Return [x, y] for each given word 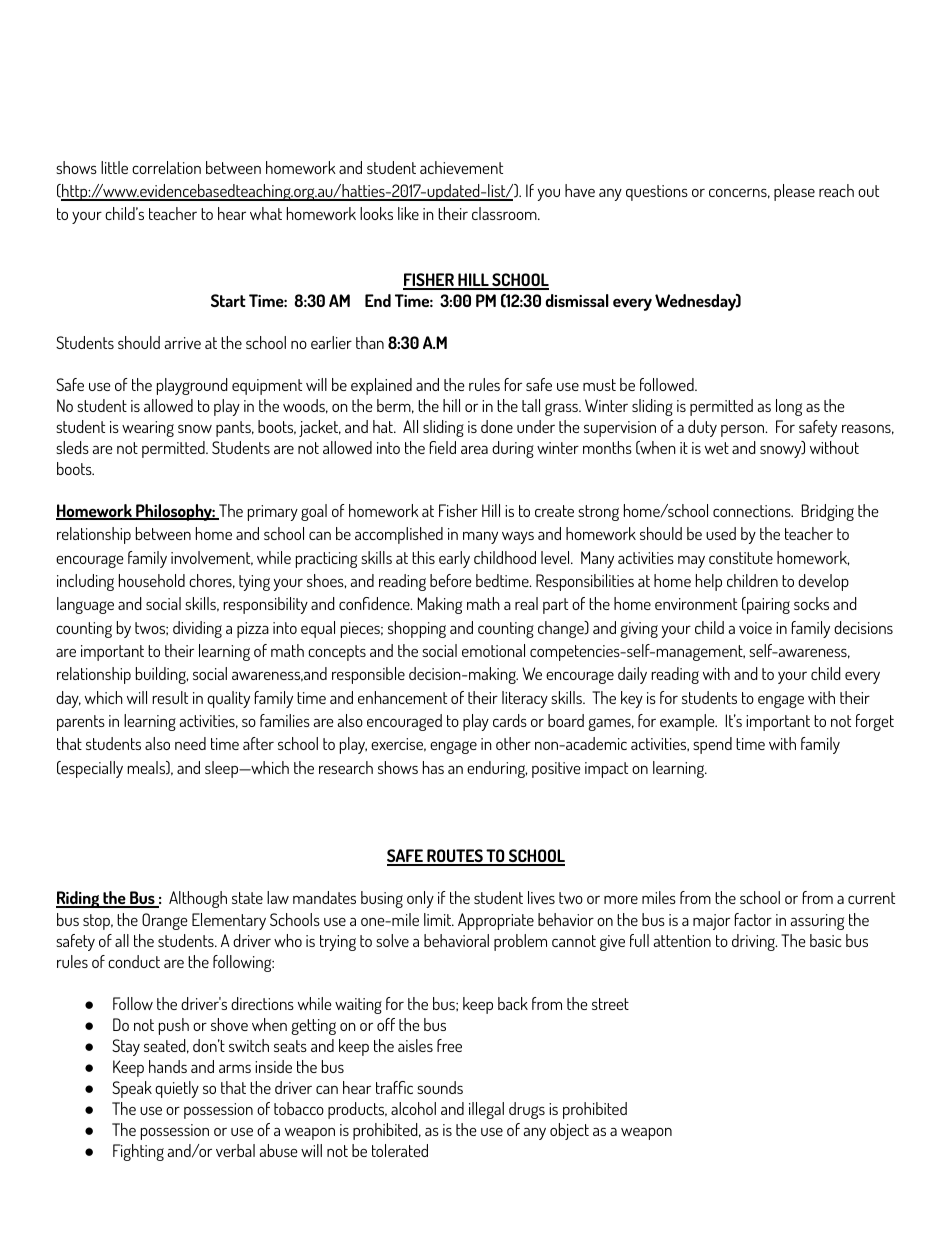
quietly [177, 1089]
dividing [197, 629]
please [794, 192]
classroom [505, 213]
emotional [493, 650]
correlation [166, 167]
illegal [486, 1110]
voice [755, 628]
